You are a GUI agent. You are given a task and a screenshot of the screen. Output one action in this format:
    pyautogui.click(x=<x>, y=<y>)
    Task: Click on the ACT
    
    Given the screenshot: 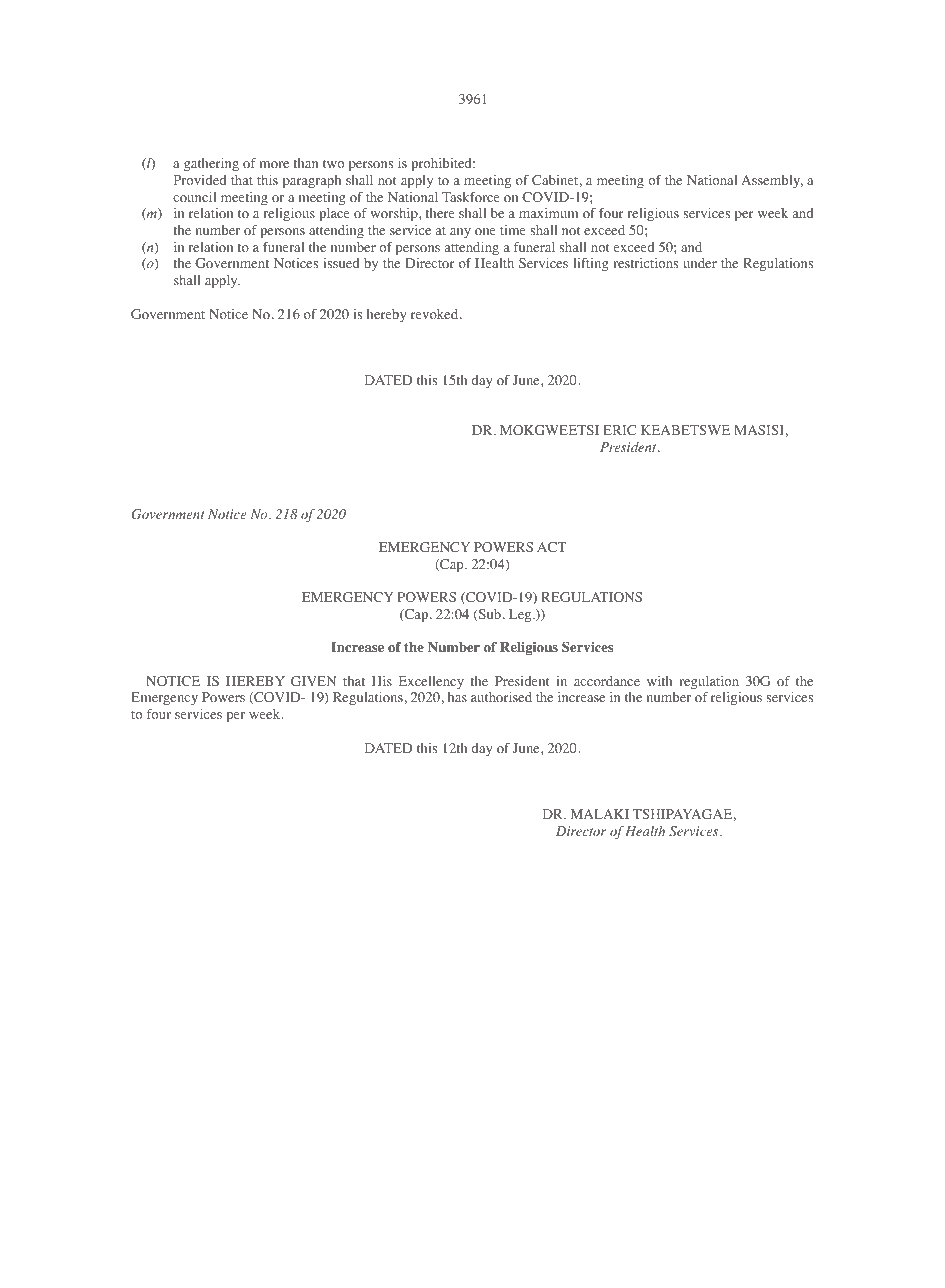 What is the action you would take?
    pyautogui.click(x=551, y=547)
